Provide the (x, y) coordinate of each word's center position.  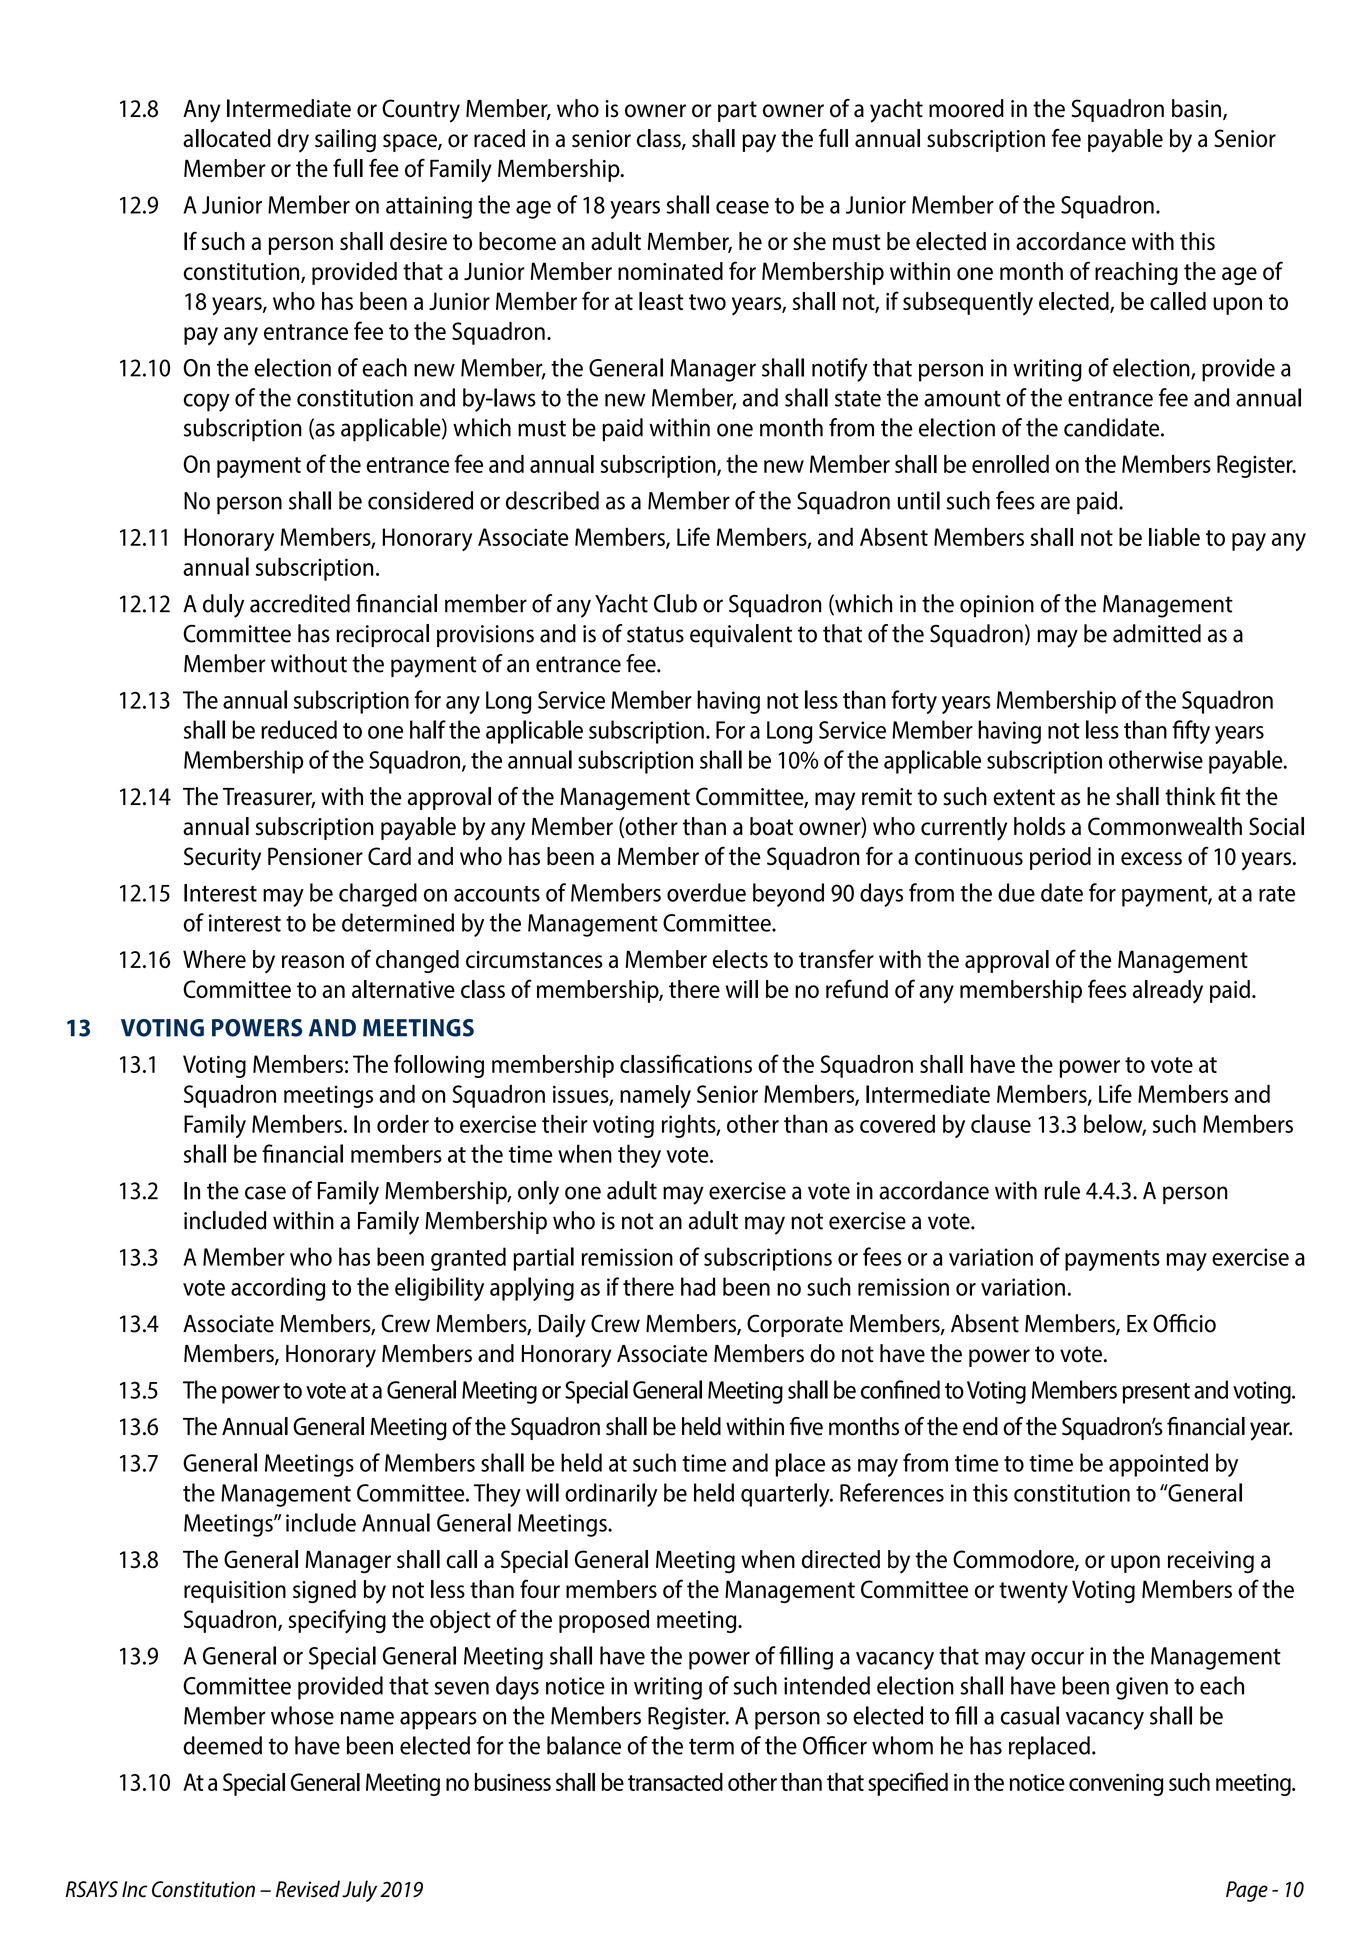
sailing (345, 140)
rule (1062, 1190)
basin (1196, 108)
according (278, 1289)
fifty (1191, 732)
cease (742, 207)
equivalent (741, 635)
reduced (299, 729)
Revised (308, 1889)
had (698, 1286)
